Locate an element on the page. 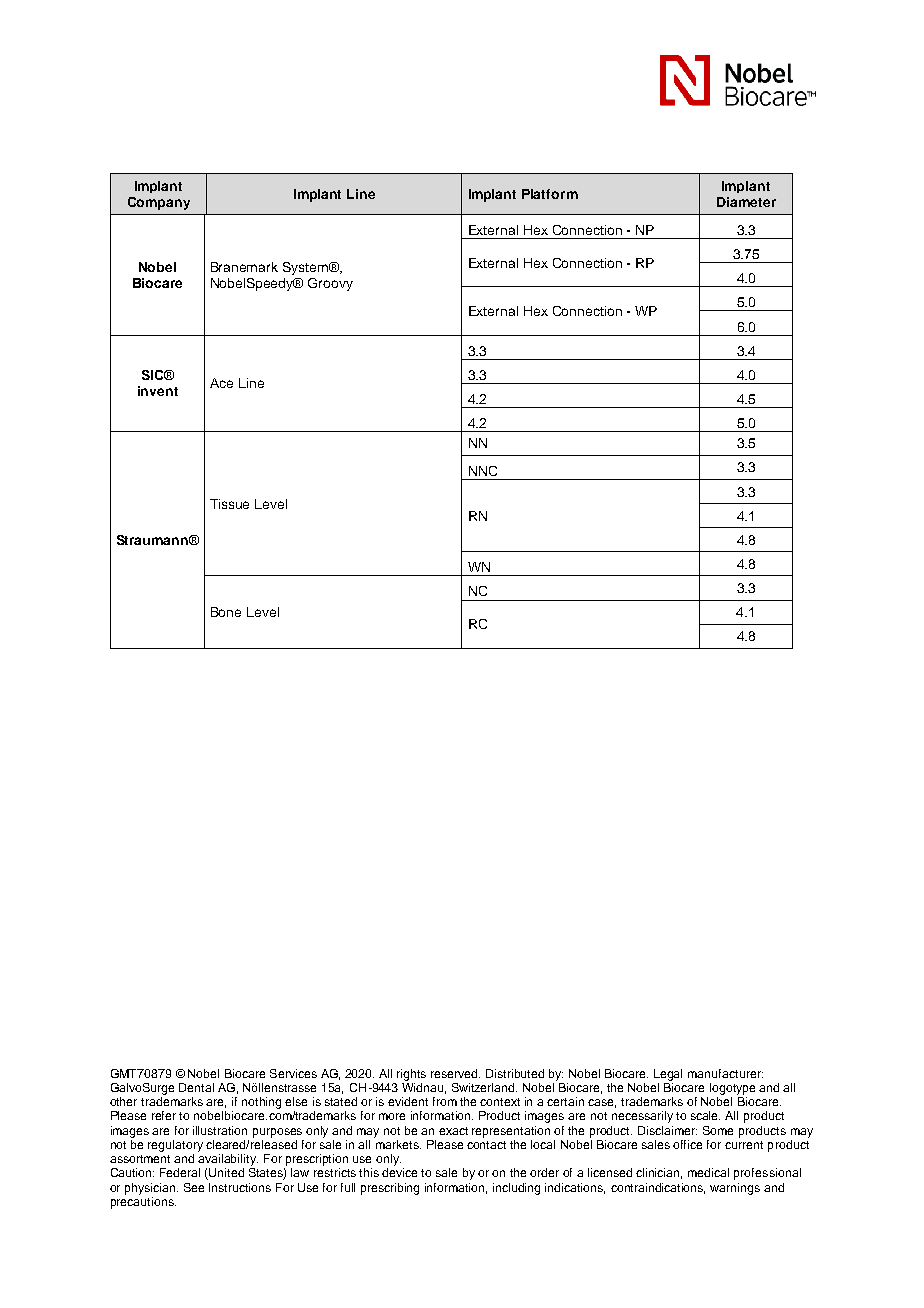  invent is located at coordinates (158, 391).
